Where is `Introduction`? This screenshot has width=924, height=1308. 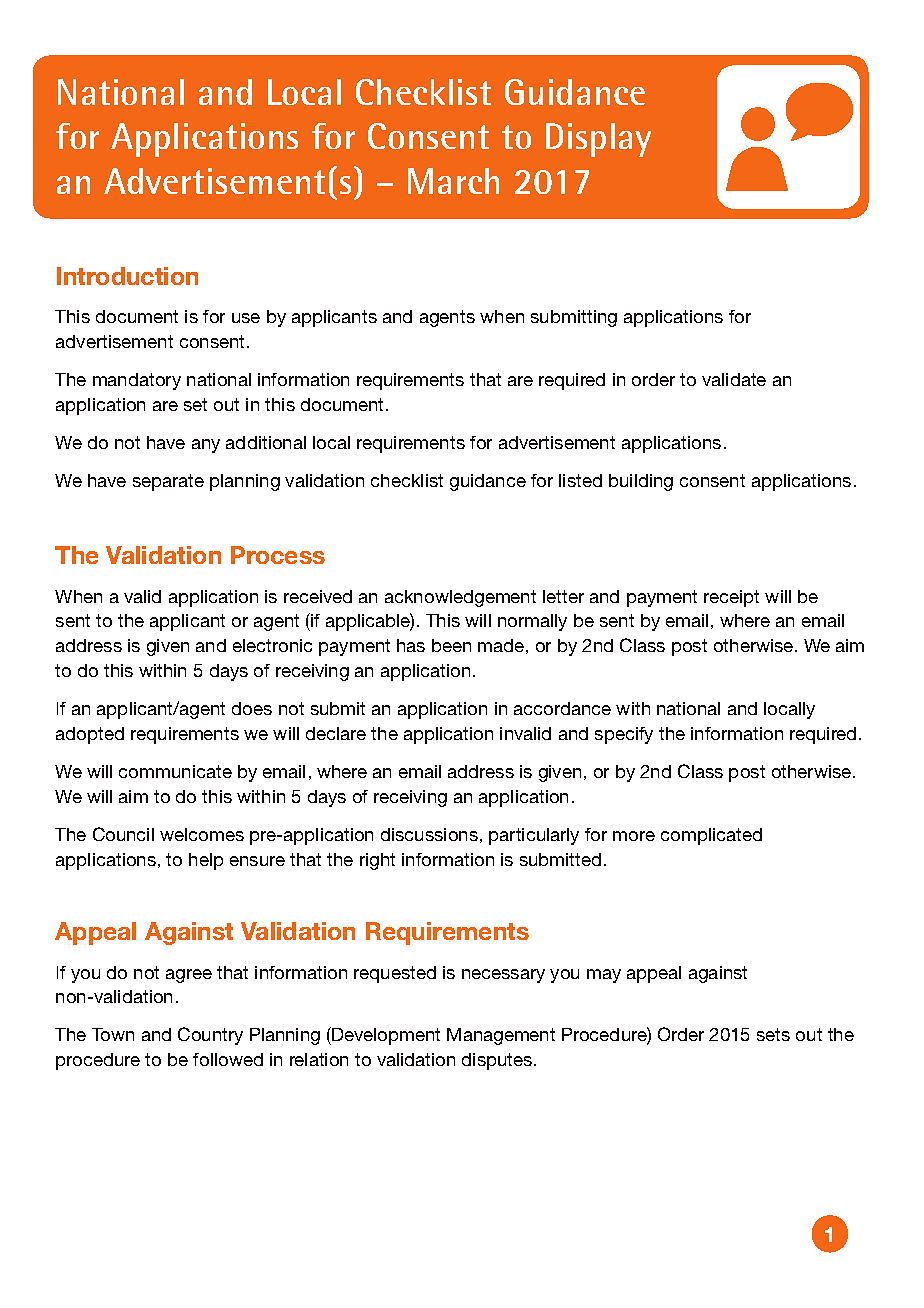 Introduction is located at coordinates (127, 276).
